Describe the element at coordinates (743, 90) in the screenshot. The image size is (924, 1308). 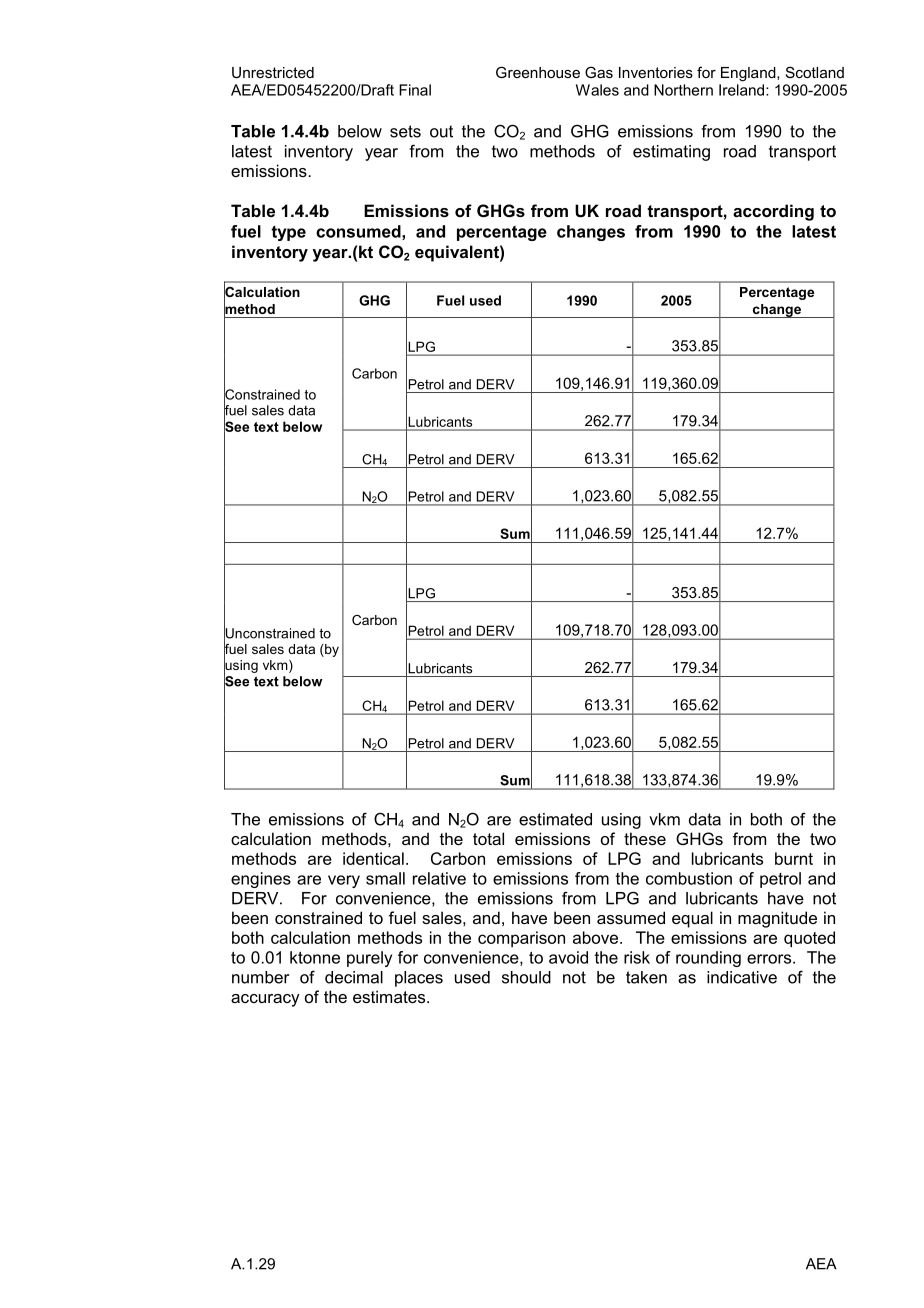
I see `Ireland` at that location.
